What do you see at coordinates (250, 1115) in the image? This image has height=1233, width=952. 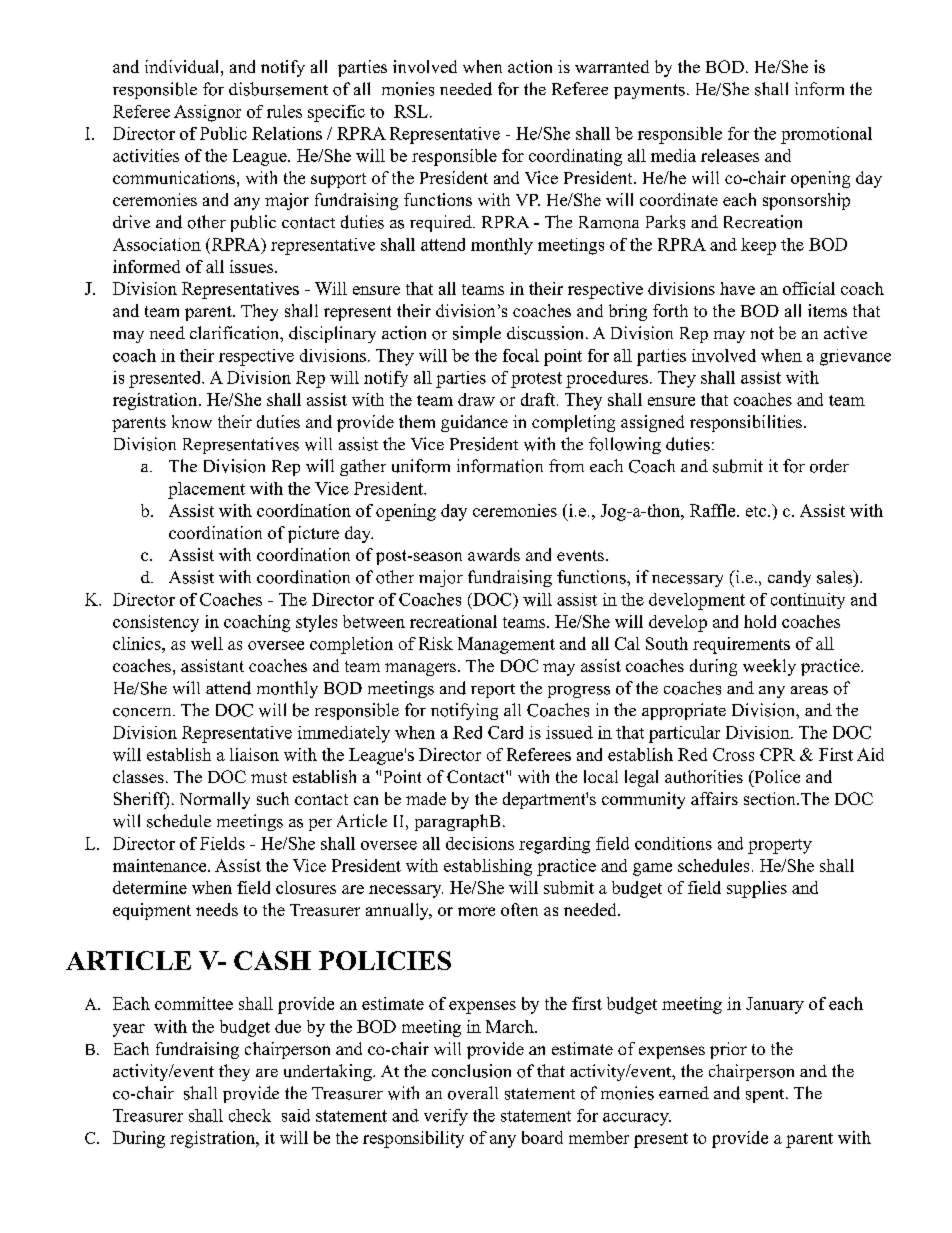 I see `check` at bounding box center [250, 1115].
